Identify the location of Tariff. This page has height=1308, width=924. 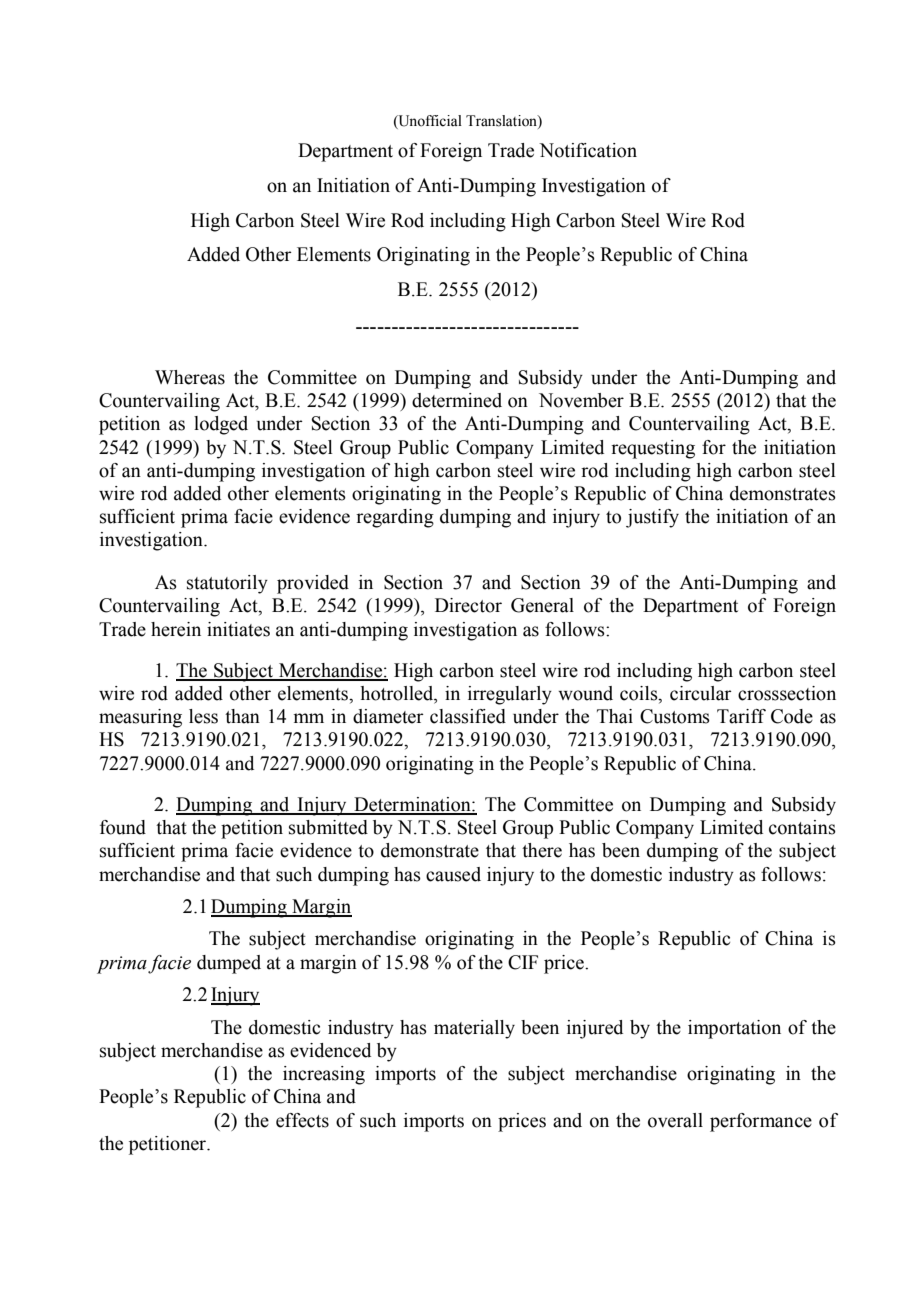
(741, 716).
